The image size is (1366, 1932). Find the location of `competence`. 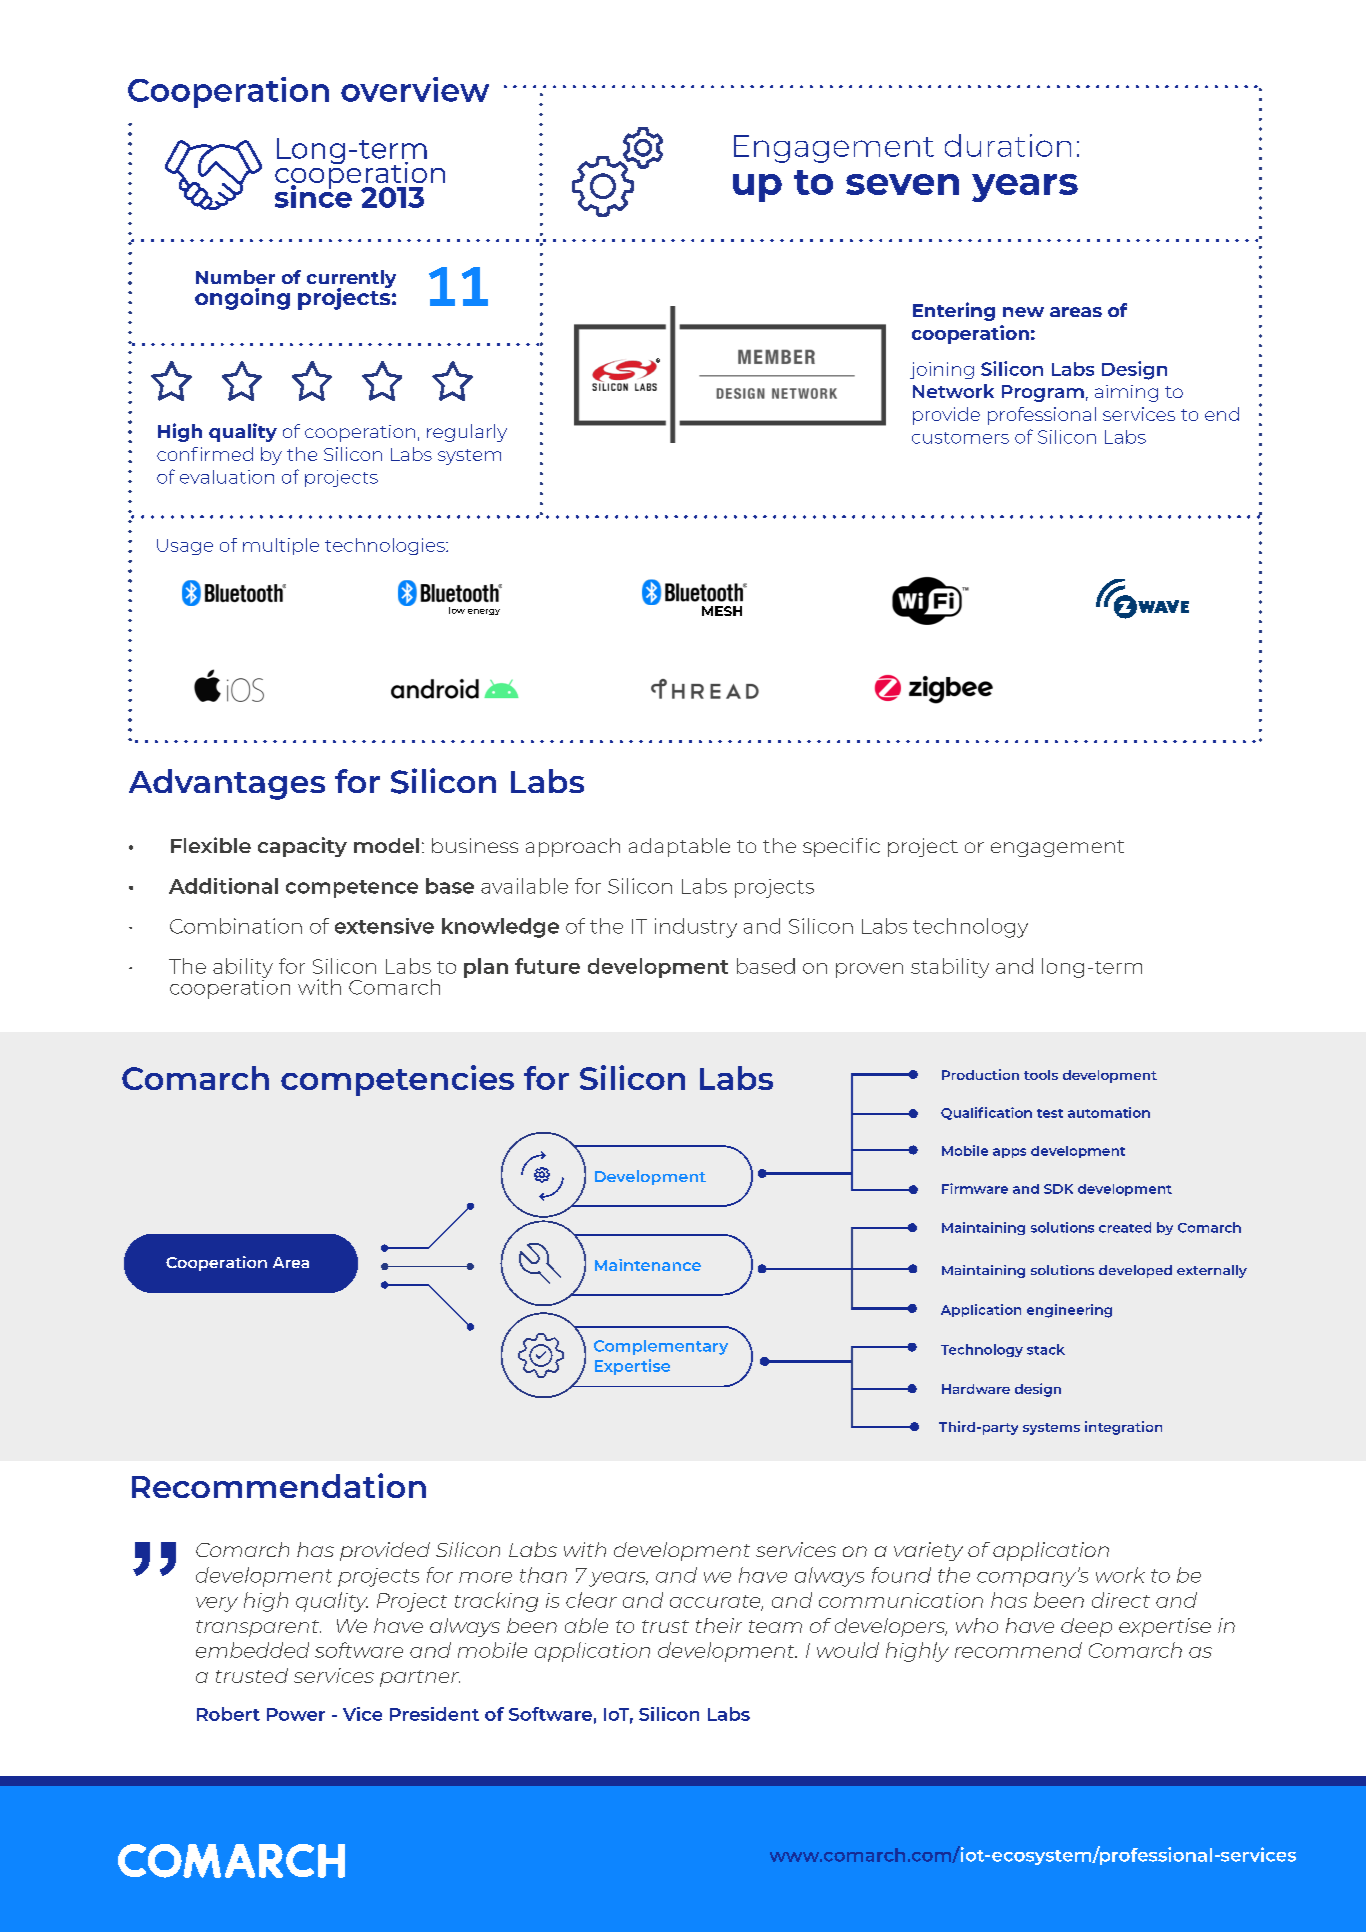

competence is located at coordinates (352, 889).
